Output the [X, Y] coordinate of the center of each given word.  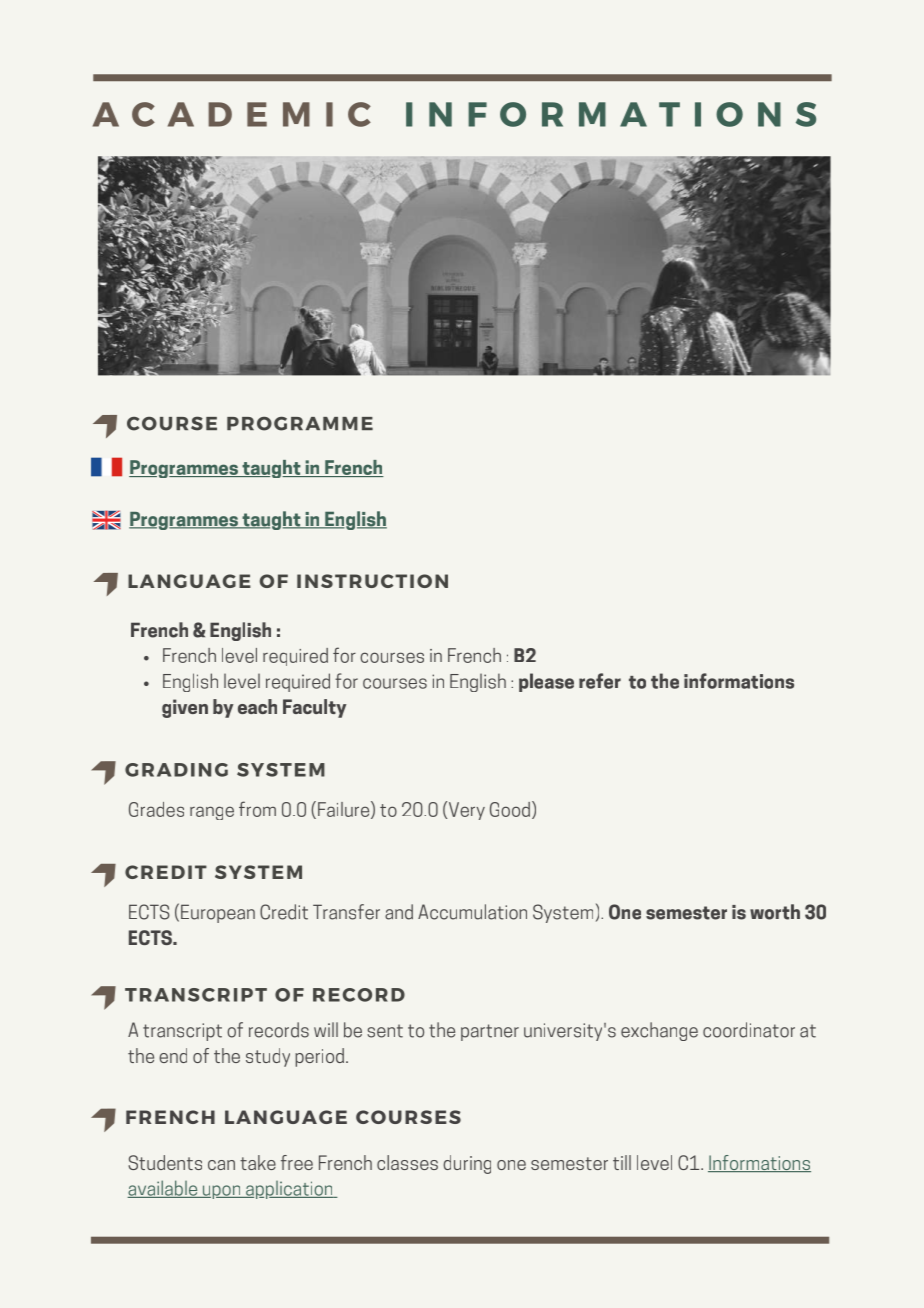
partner [490, 1032]
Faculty [314, 708]
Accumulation [472, 912]
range [212, 813]
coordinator [749, 1030]
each [257, 706]
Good [510, 809]
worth [775, 912]
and [399, 912]
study [268, 1057]
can [221, 1165]
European [218, 913]
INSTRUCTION [372, 581]
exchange [659, 1031]
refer [600, 681]
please [546, 682]
